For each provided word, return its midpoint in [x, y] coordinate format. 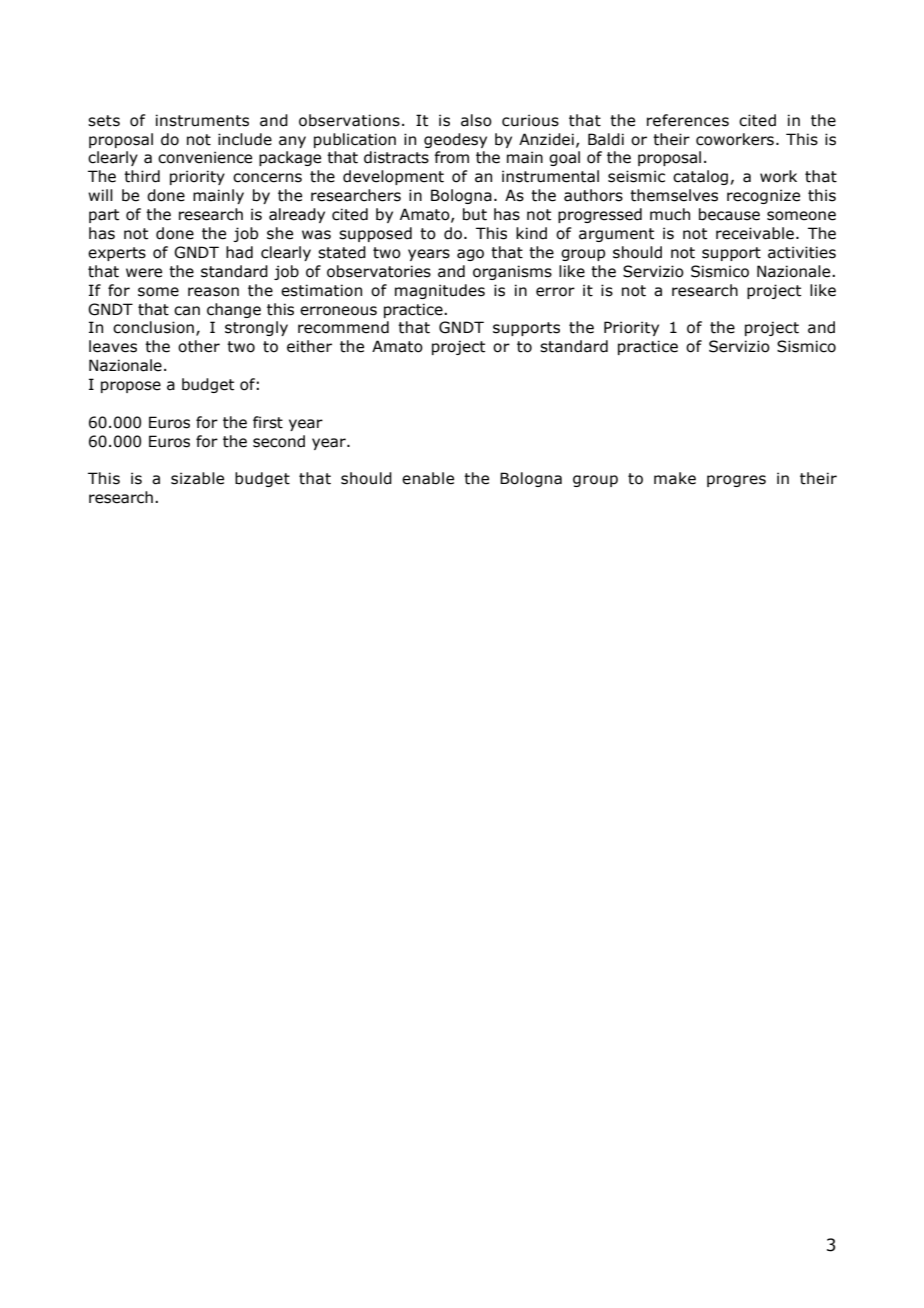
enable [428, 478]
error [555, 292]
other [199, 346]
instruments [202, 120]
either [309, 346]
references [688, 120]
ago [470, 255]
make [675, 478]
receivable [755, 233]
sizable [197, 478]
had [239, 252]
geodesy [455, 140]
